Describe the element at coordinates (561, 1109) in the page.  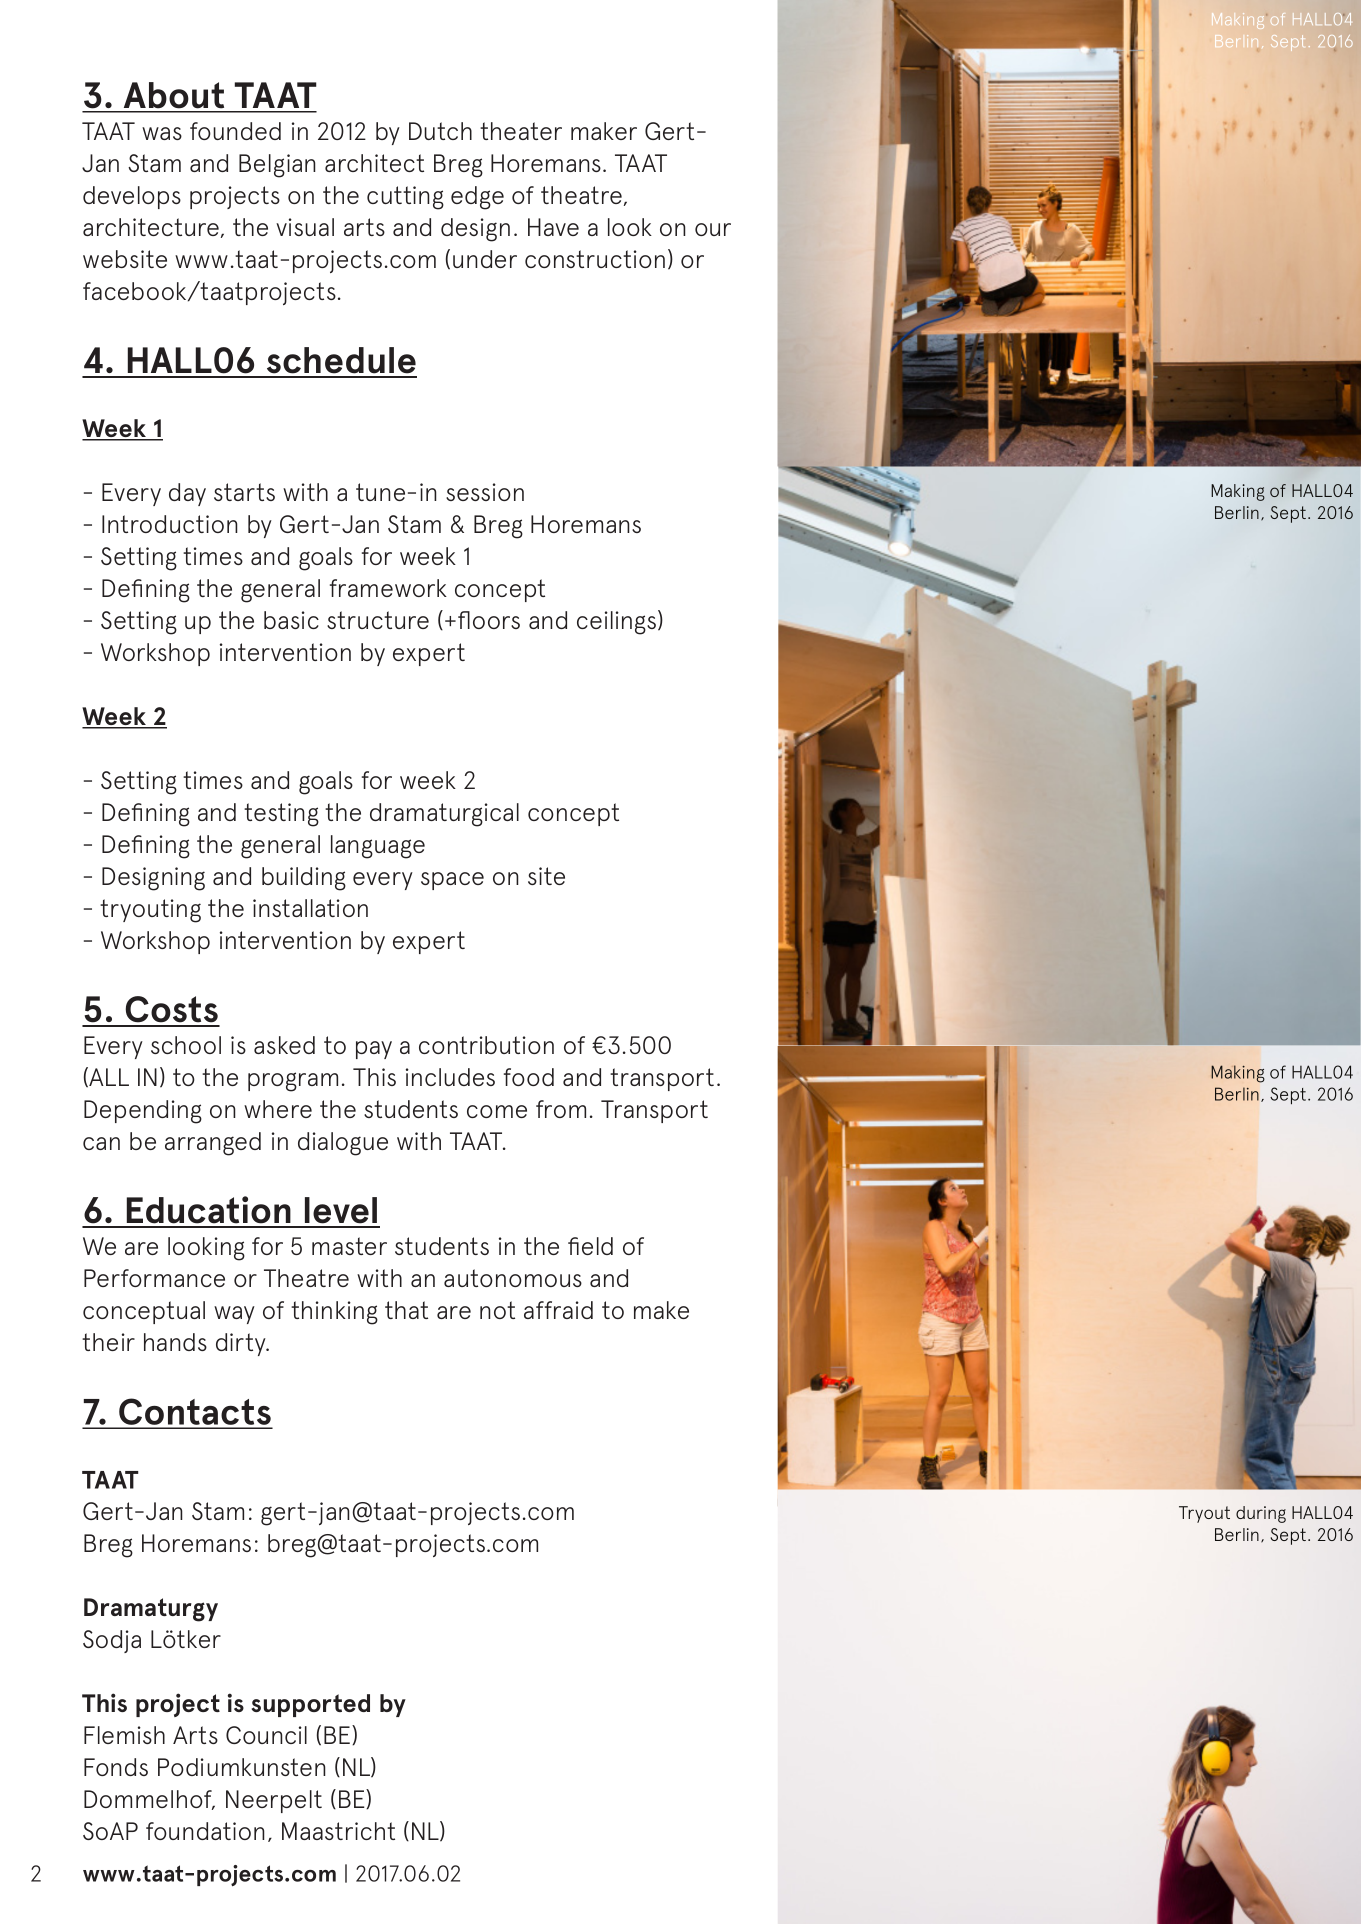
I see `from` at that location.
